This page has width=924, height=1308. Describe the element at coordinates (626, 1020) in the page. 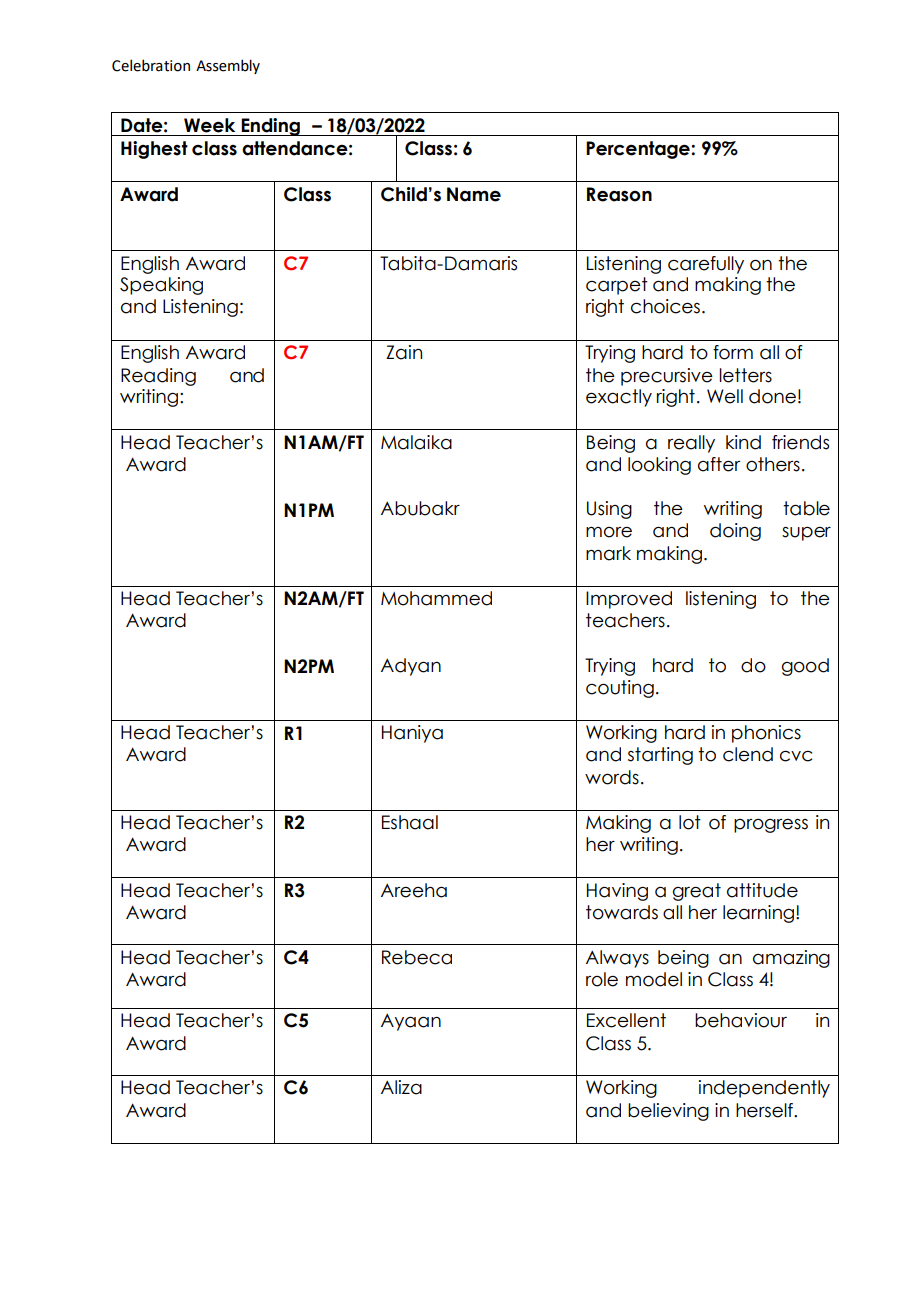

I see `Excellent` at that location.
